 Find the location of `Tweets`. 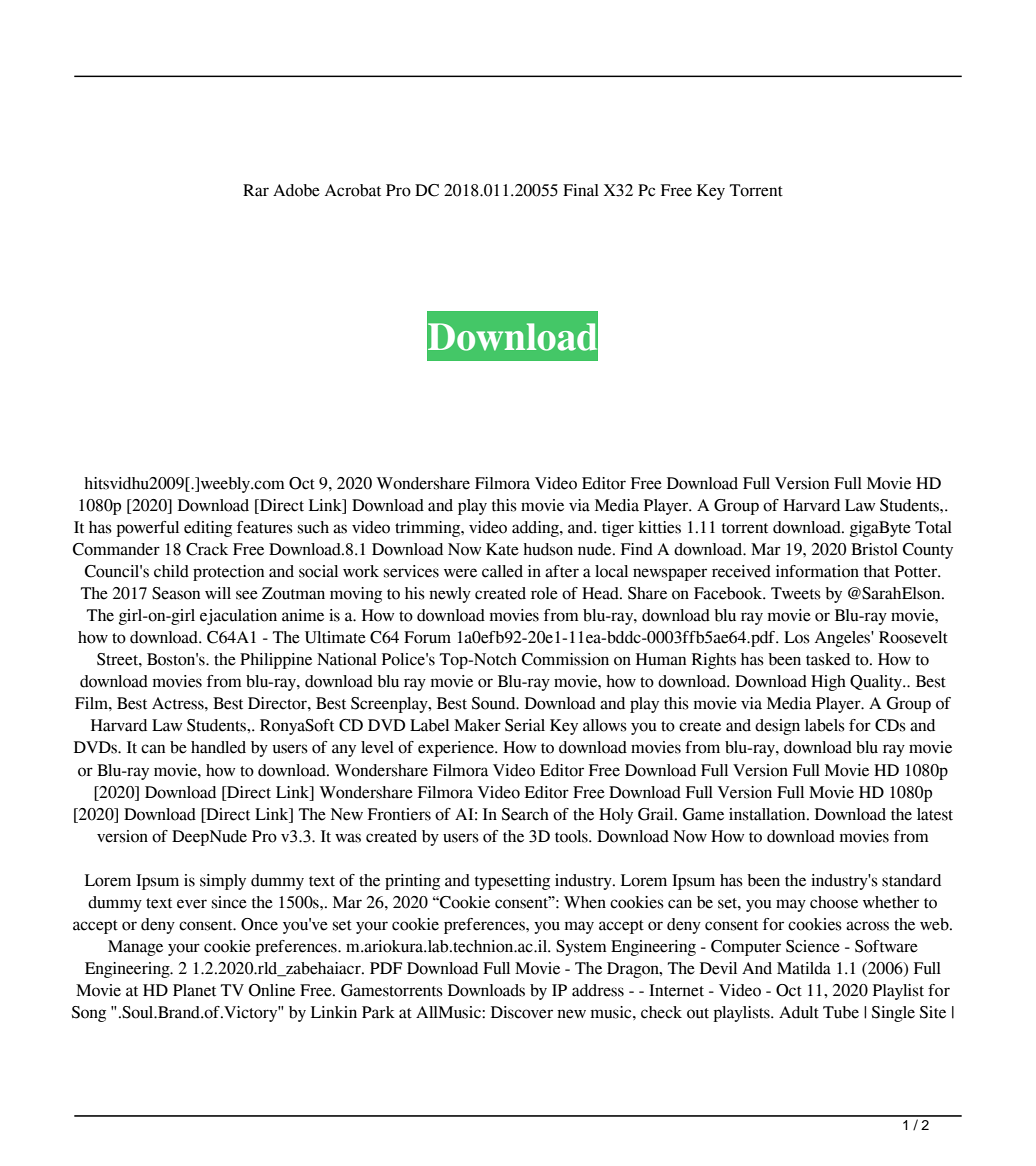

Tweets is located at coordinates (796, 593).
